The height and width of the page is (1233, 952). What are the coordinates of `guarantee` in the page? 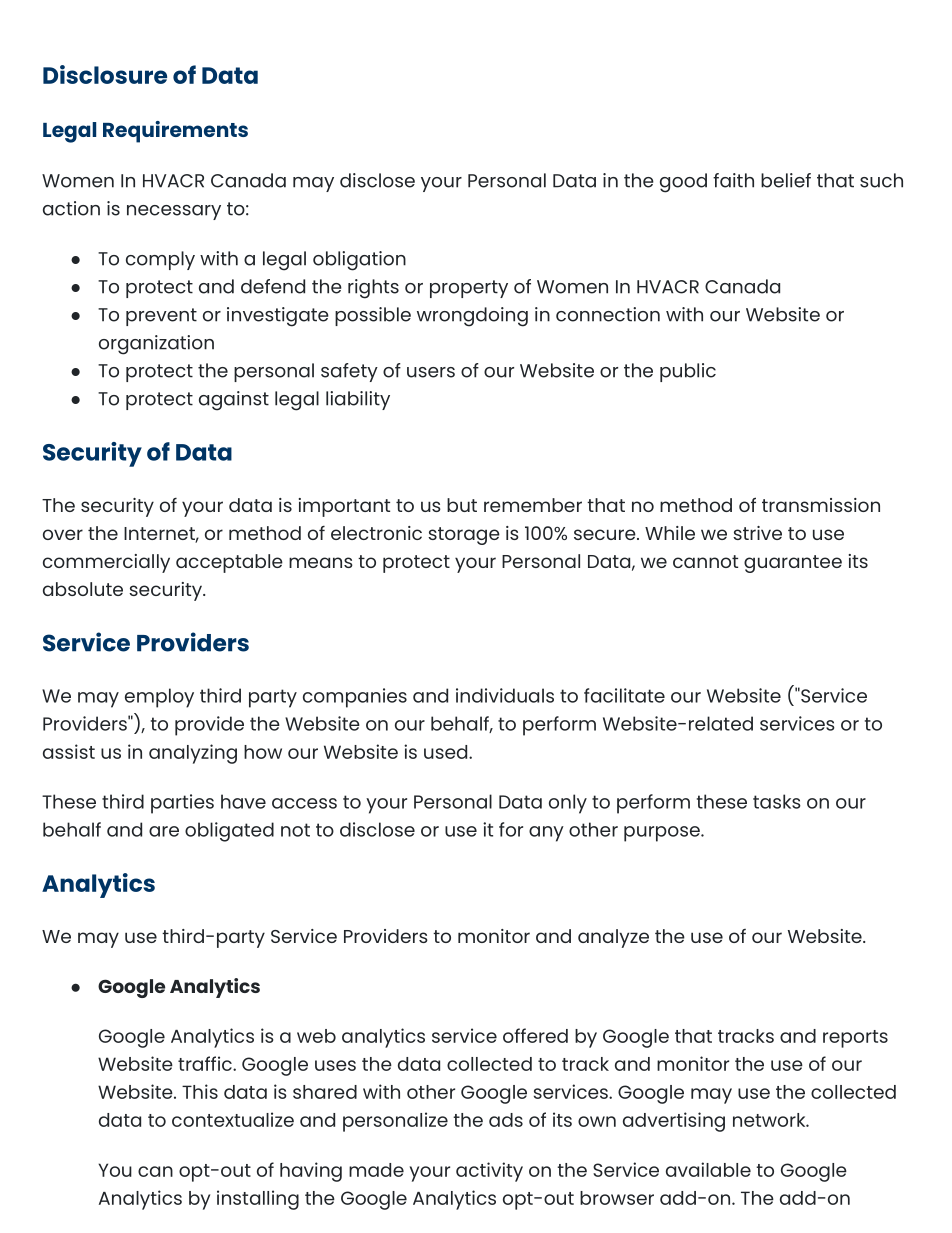 It's located at (793, 564).
